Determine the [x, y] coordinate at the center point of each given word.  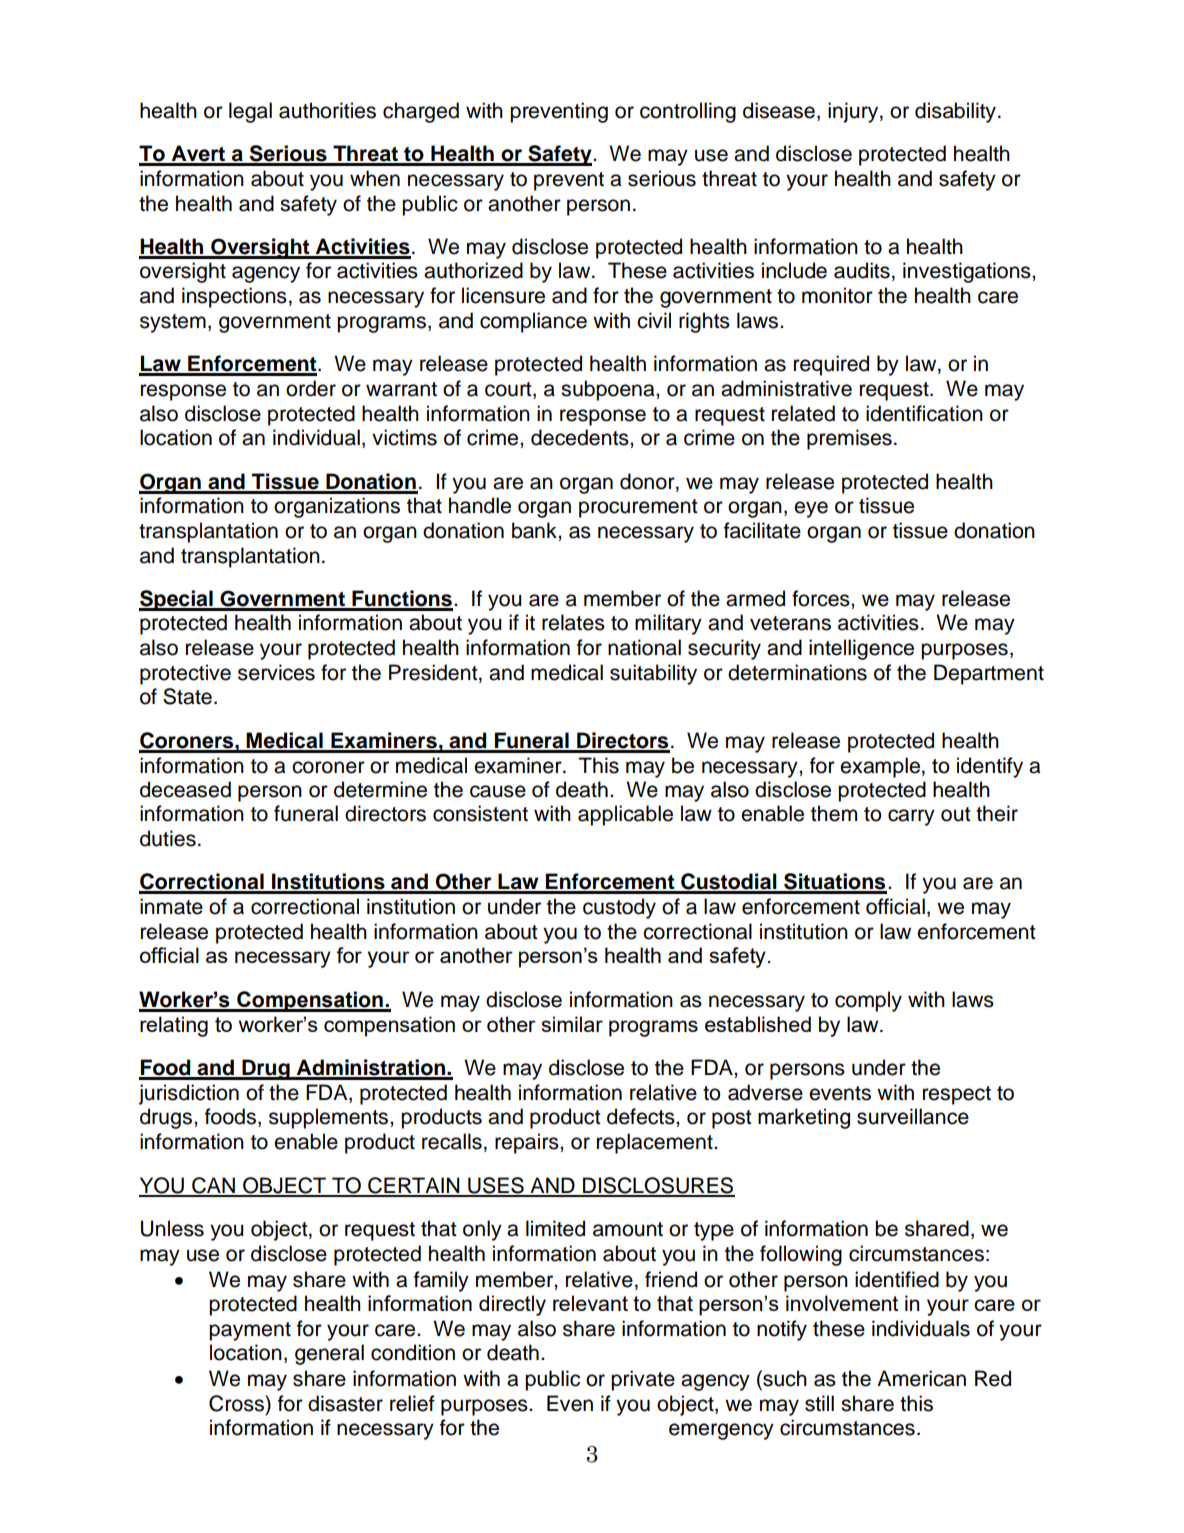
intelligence [861, 649]
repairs [528, 1143]
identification [924, 413]
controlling [688, 112]
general [329, 1354]
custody [619, 908]
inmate [171, 906]
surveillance [913, 1116]
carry [911, 817]
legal [250, 112]
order [311, 388]
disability [957, 112]
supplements [330, 1118]
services [276, 672]
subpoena [609, 390]
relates [573, 622]
